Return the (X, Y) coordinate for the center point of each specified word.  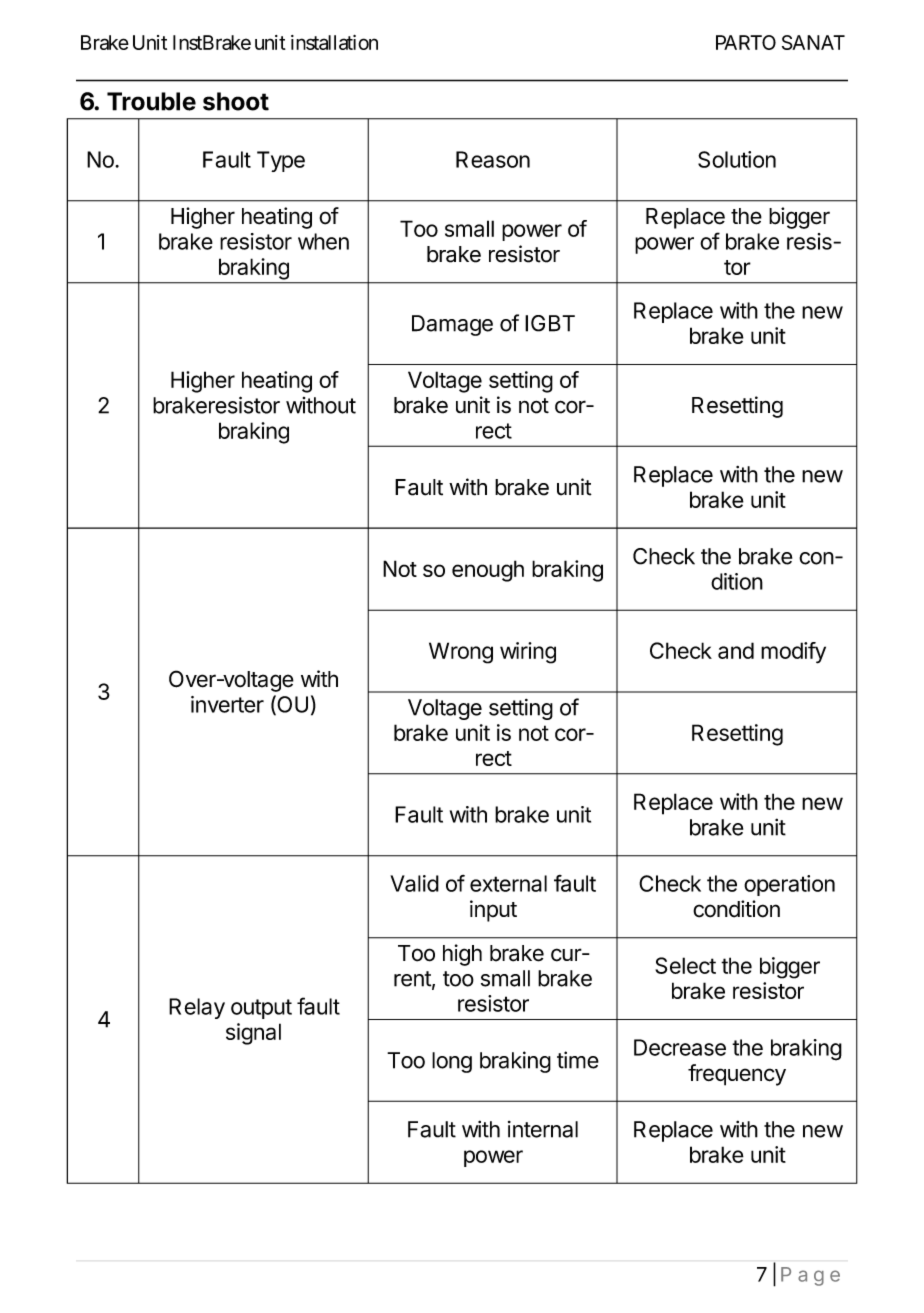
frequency (737, 1075)
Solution (737, 159)
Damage (452, 325)
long (452, 1062)
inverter (227, 704)
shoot (236, 101)
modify (793, 653)
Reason (493, 159)
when (323, 241)
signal (253, 1034)
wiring (528, 653)
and (736, 650)
